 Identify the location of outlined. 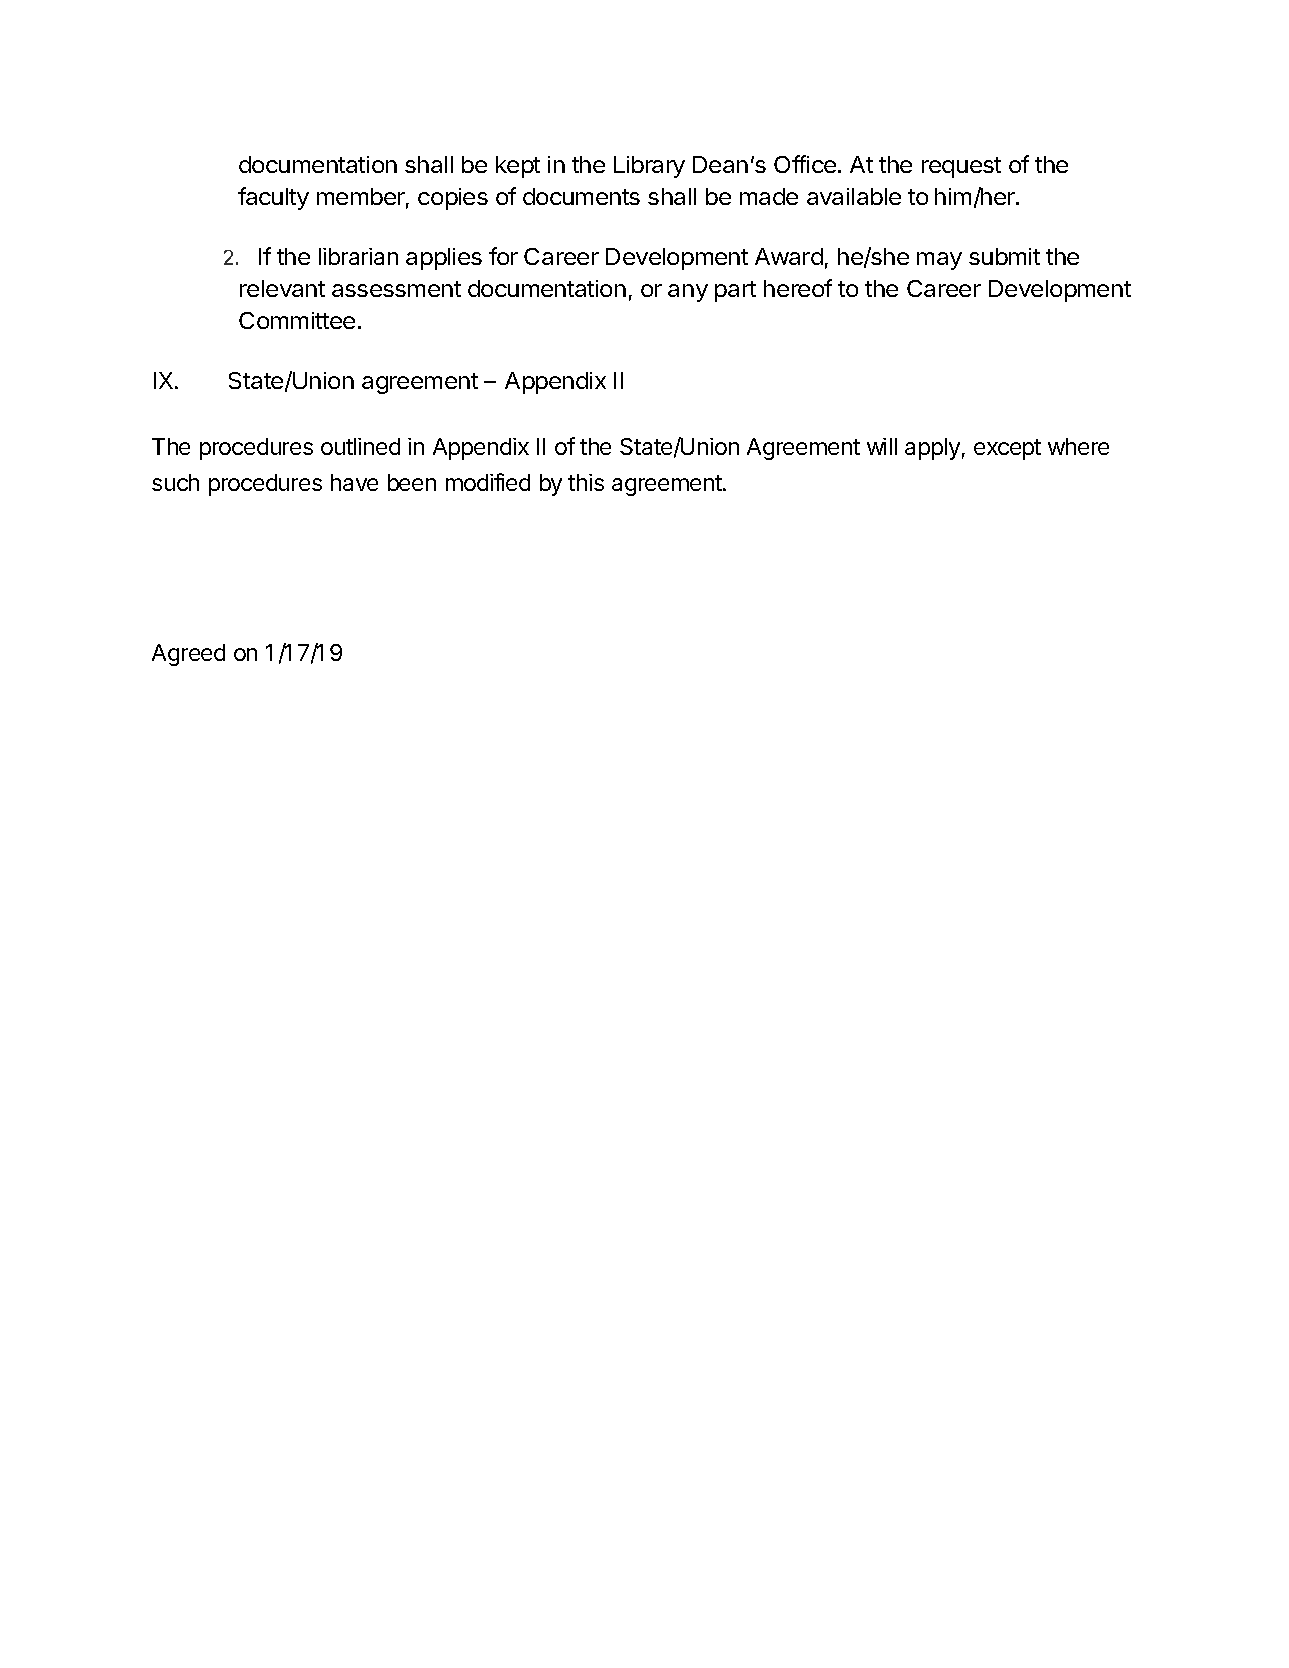
(360, 446).
